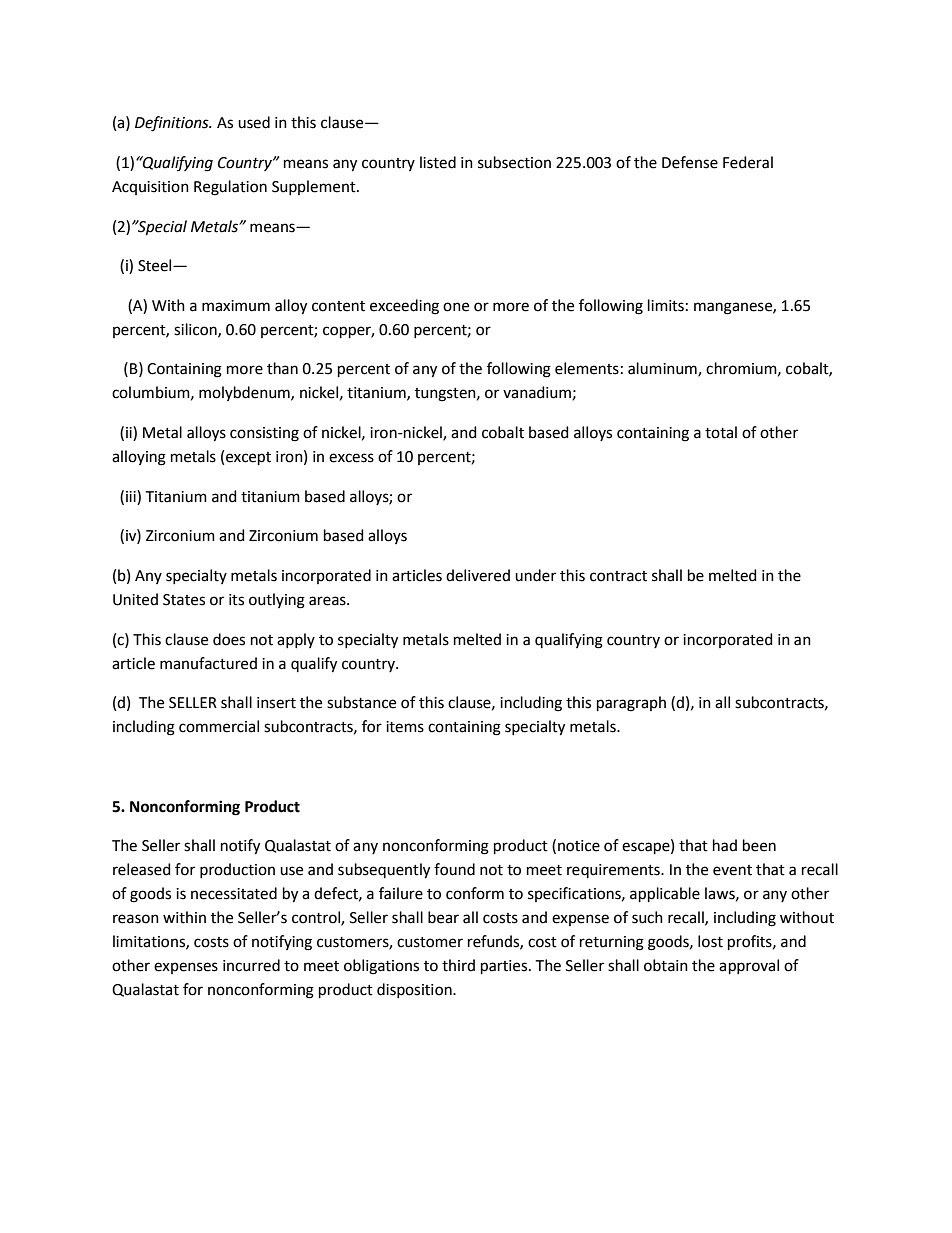  Describe the element at coordinates (173, 124) in the page. I see `Definitions` at that location.
